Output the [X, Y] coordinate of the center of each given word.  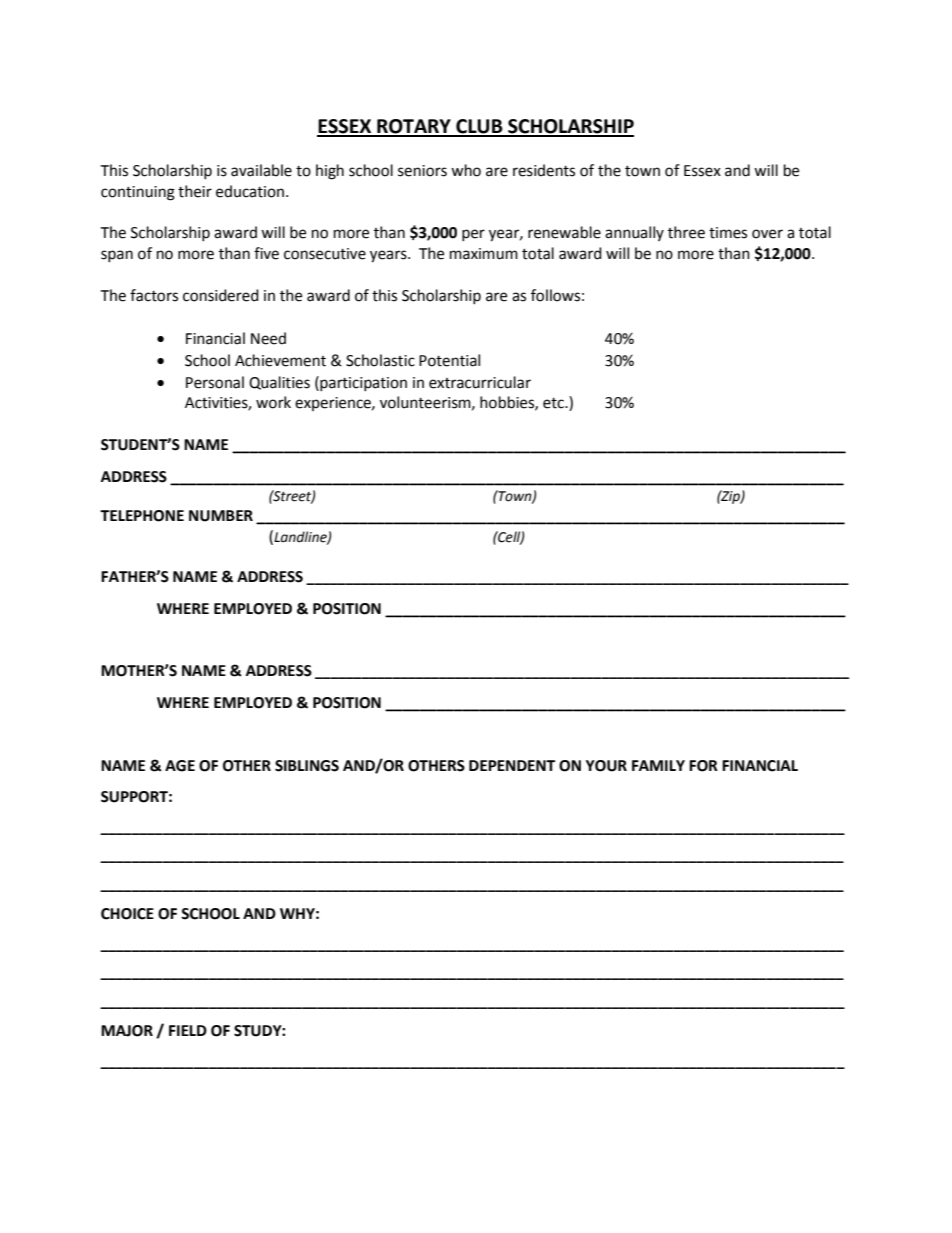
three [686, 232]
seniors [422, 171]
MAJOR [127, 1031]
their [195, 191]
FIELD [188, 1030]
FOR [703, 766]
